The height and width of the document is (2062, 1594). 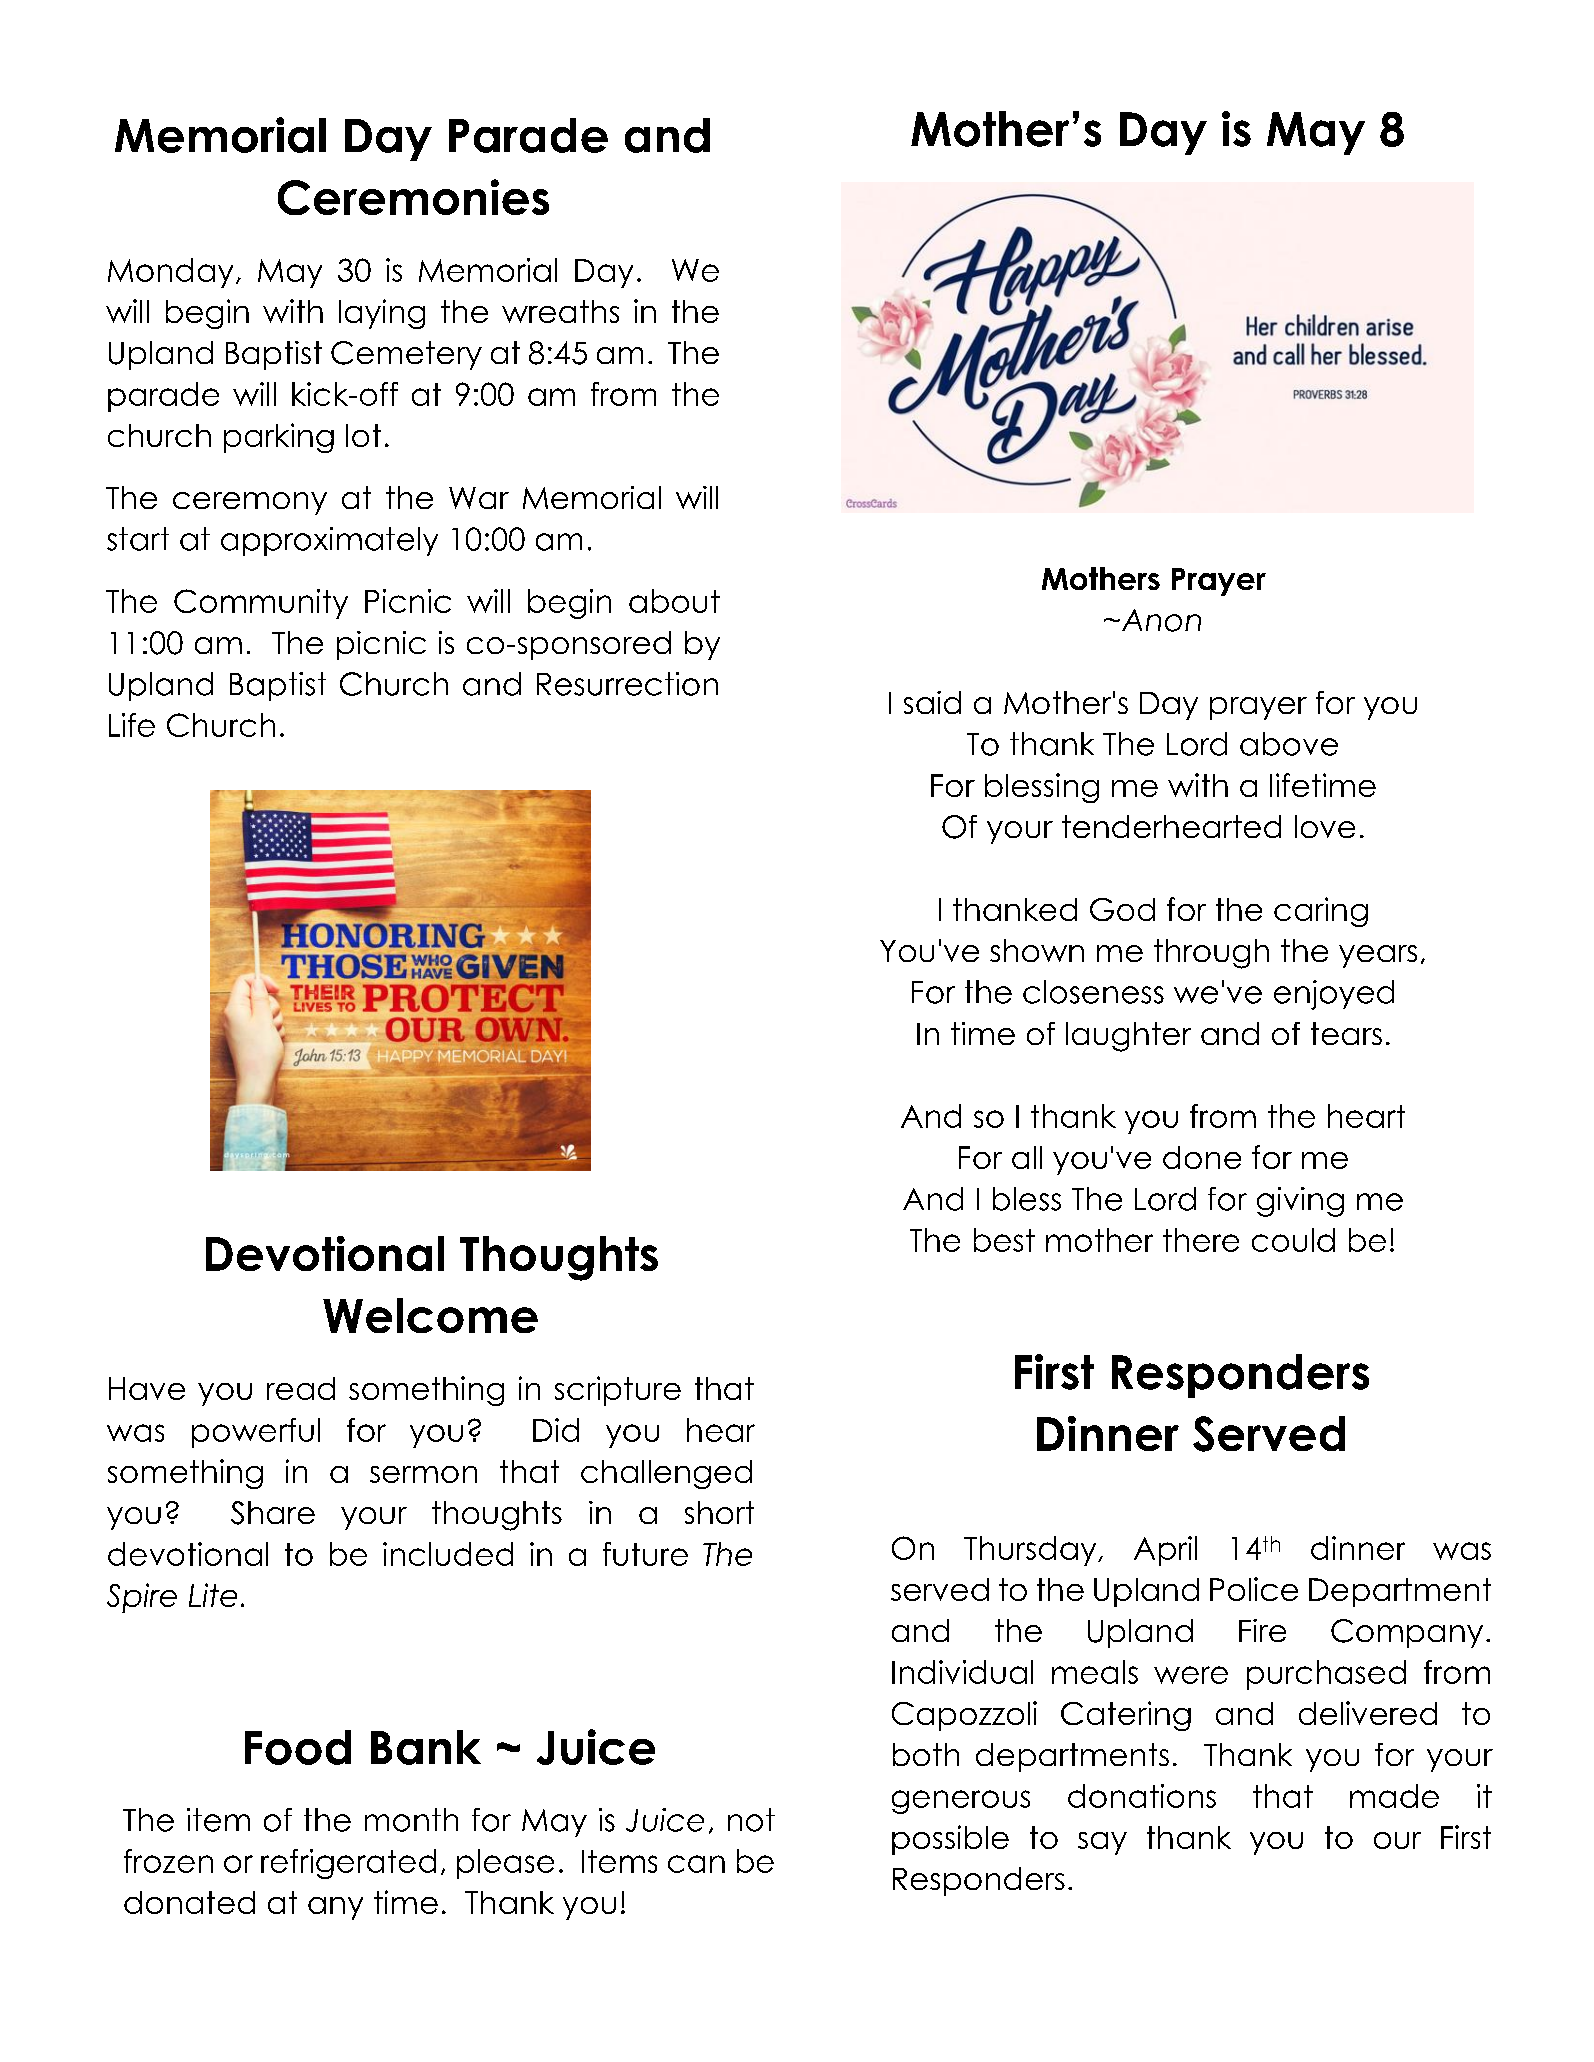 I want to click on Anon, so click(x=1160, y=620).
